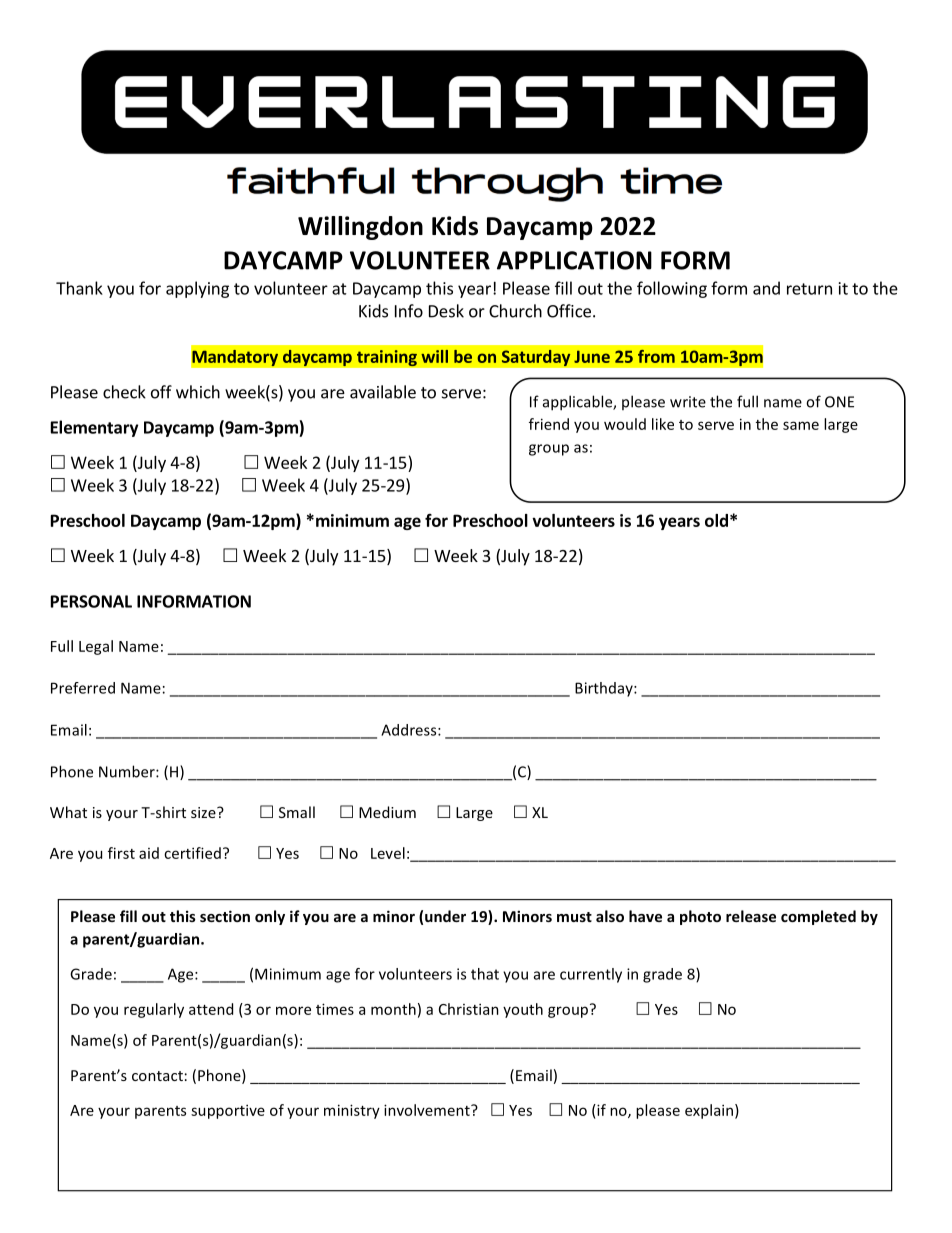 The height and width of the screenshot is (1233, 952). What do you see at coordinates (157, 1076) in the screenshot?
I see `contact` at bounding box center [157, 1076].
